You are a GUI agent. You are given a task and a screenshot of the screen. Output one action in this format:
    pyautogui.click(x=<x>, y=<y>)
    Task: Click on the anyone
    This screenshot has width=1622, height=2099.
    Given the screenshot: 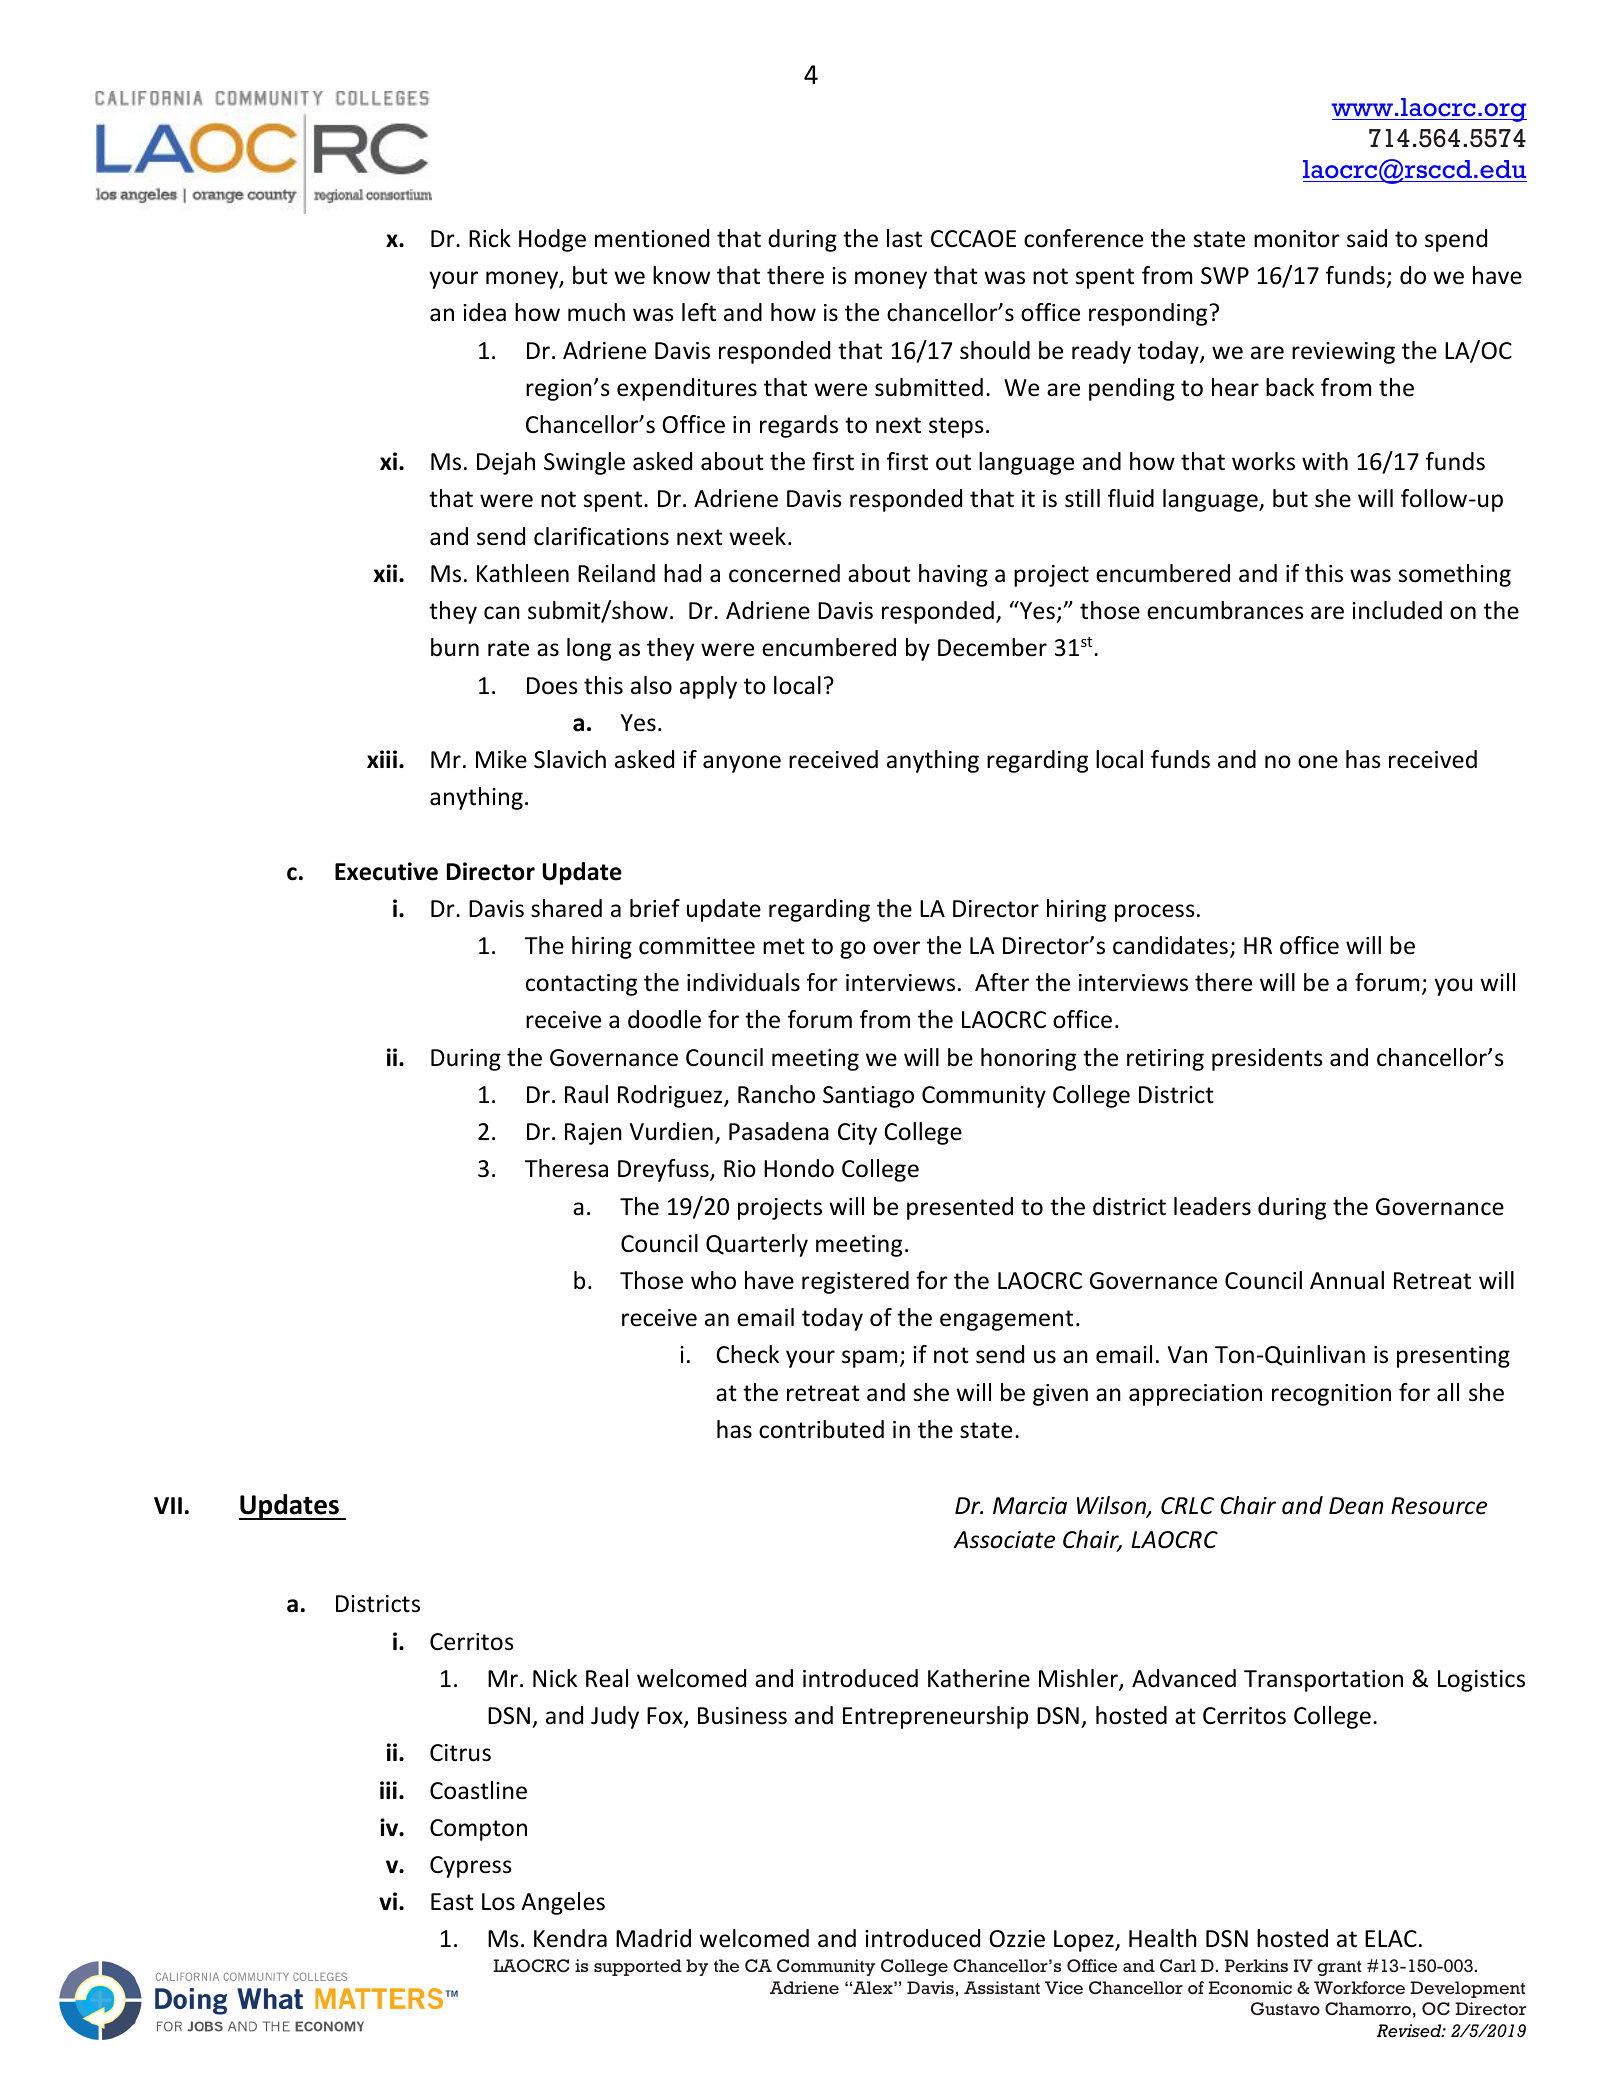 What is the action you would take?
    pyautogui.click(x=742, y=764)
